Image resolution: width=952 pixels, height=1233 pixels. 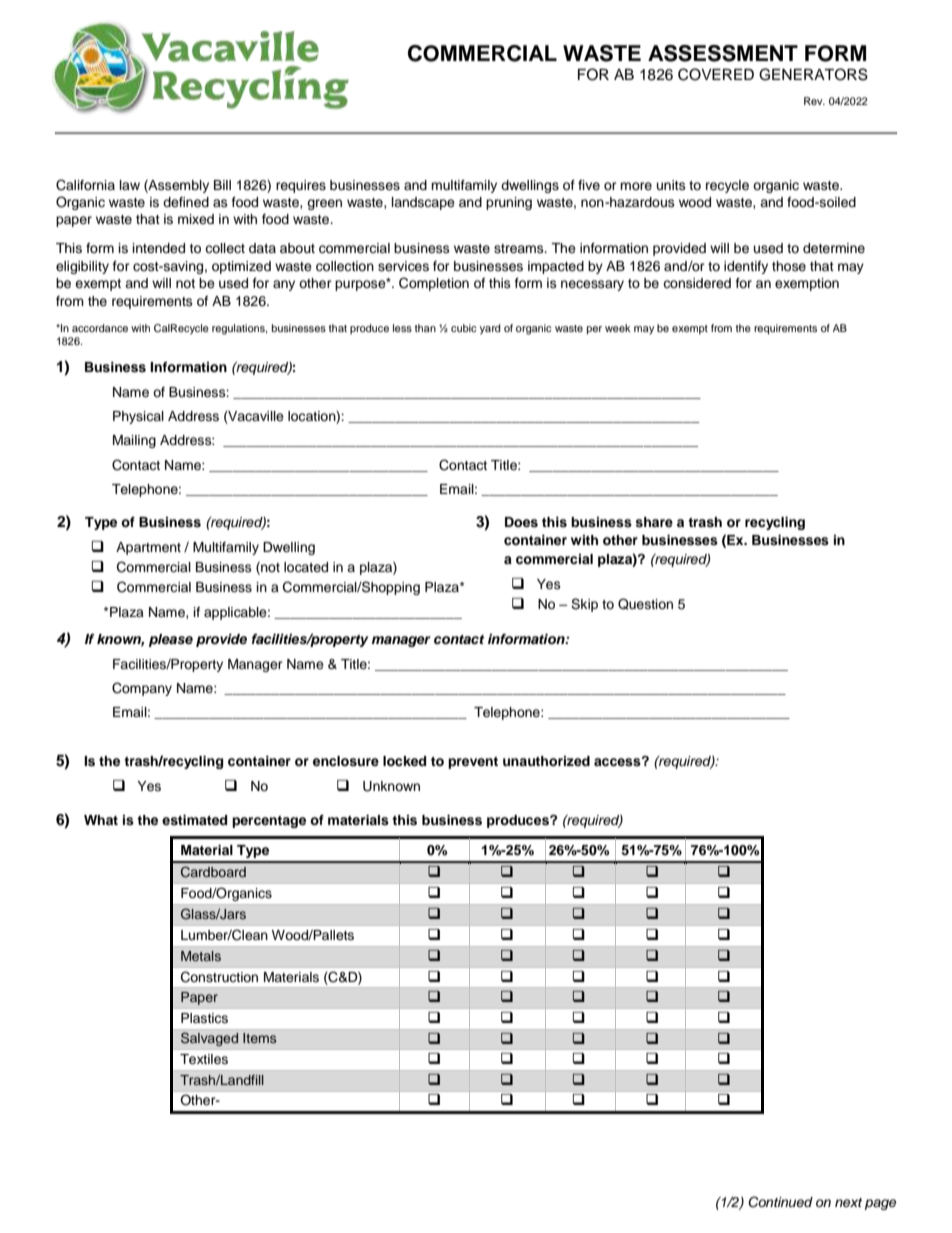 I want to click on GENERATORS, so click(x=813, y=74).
